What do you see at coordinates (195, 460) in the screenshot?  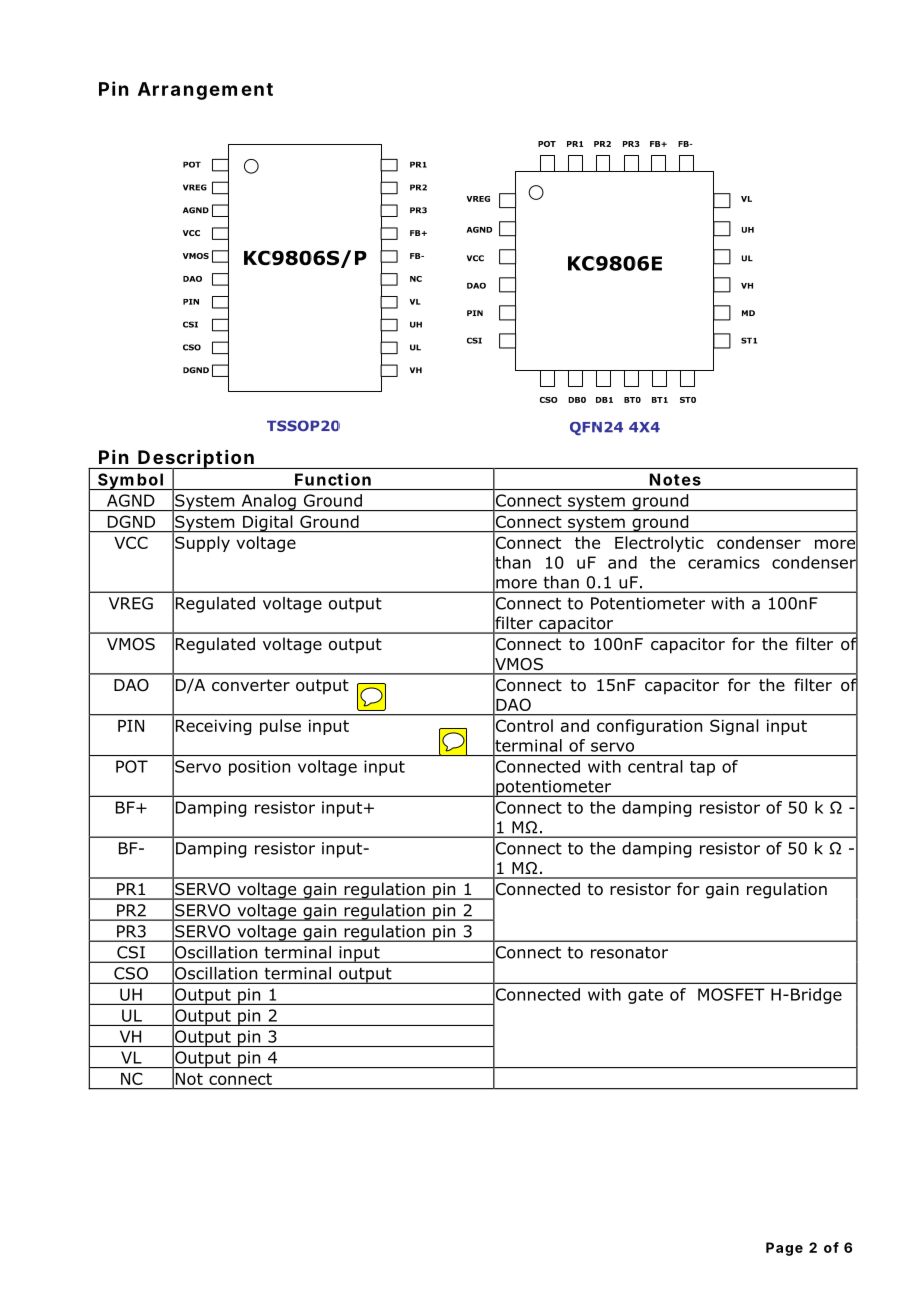 I see `Description` at bounding box center [195, 460].
